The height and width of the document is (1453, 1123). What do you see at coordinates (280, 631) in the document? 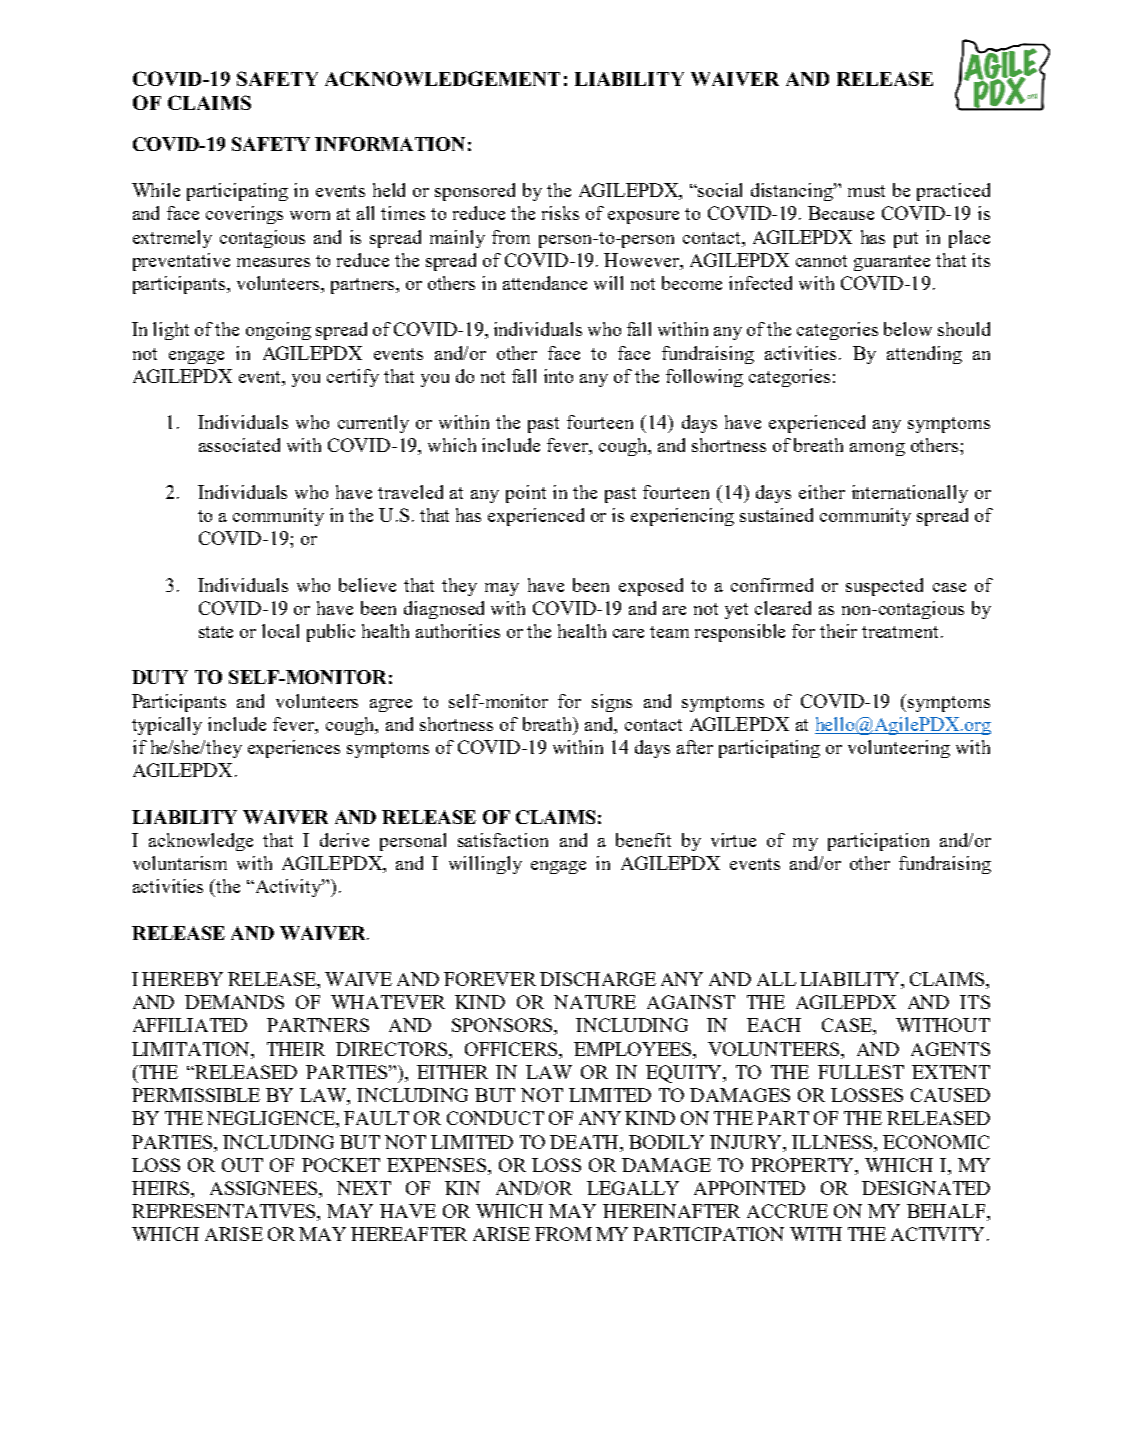
I see `local` at bounding box center [280, 631].
